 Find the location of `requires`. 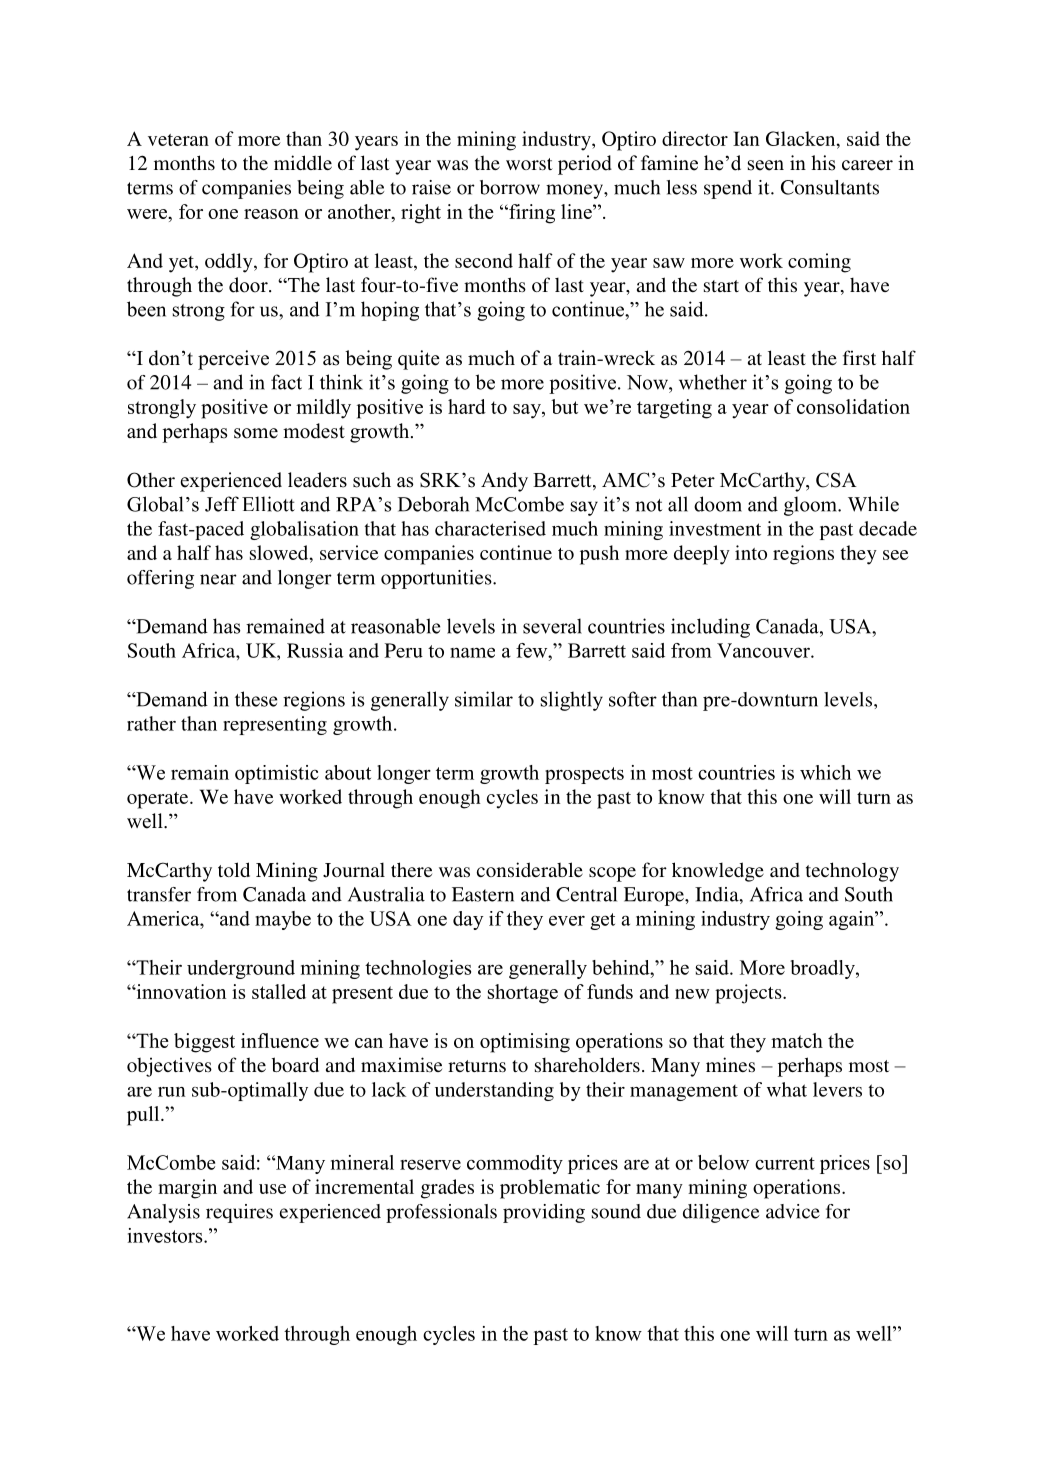

requires is located at coordinates (239, 1213).
